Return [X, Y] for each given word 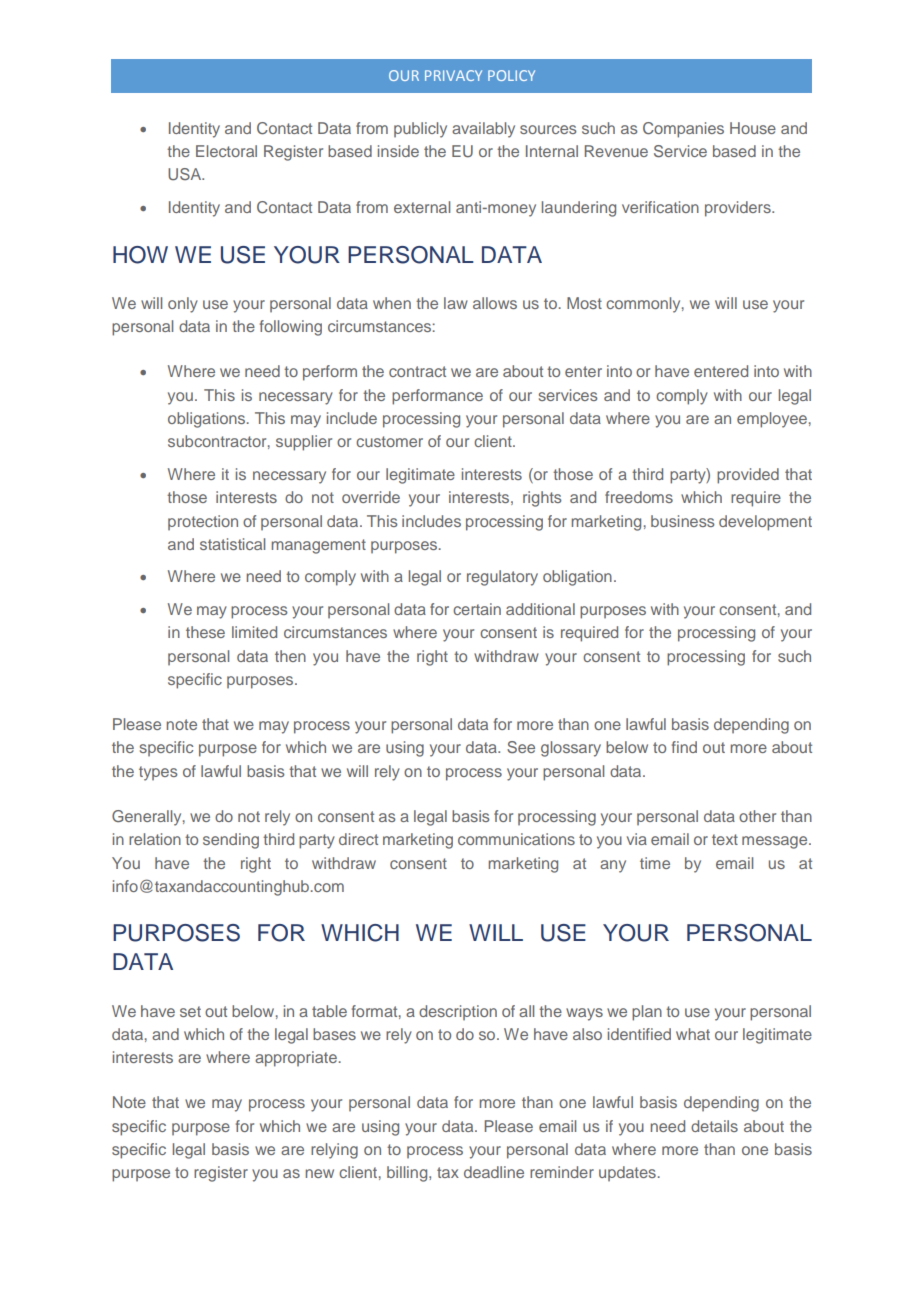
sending [231, 841]
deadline [494, 1172]
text [725, 839]
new [319, 1173]
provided [748, 476]
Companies [683, 130]
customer [389, 441]
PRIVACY [453, 75]
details [714, 1126]
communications [516, 839]
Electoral [226, 151]
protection [203, 522]
